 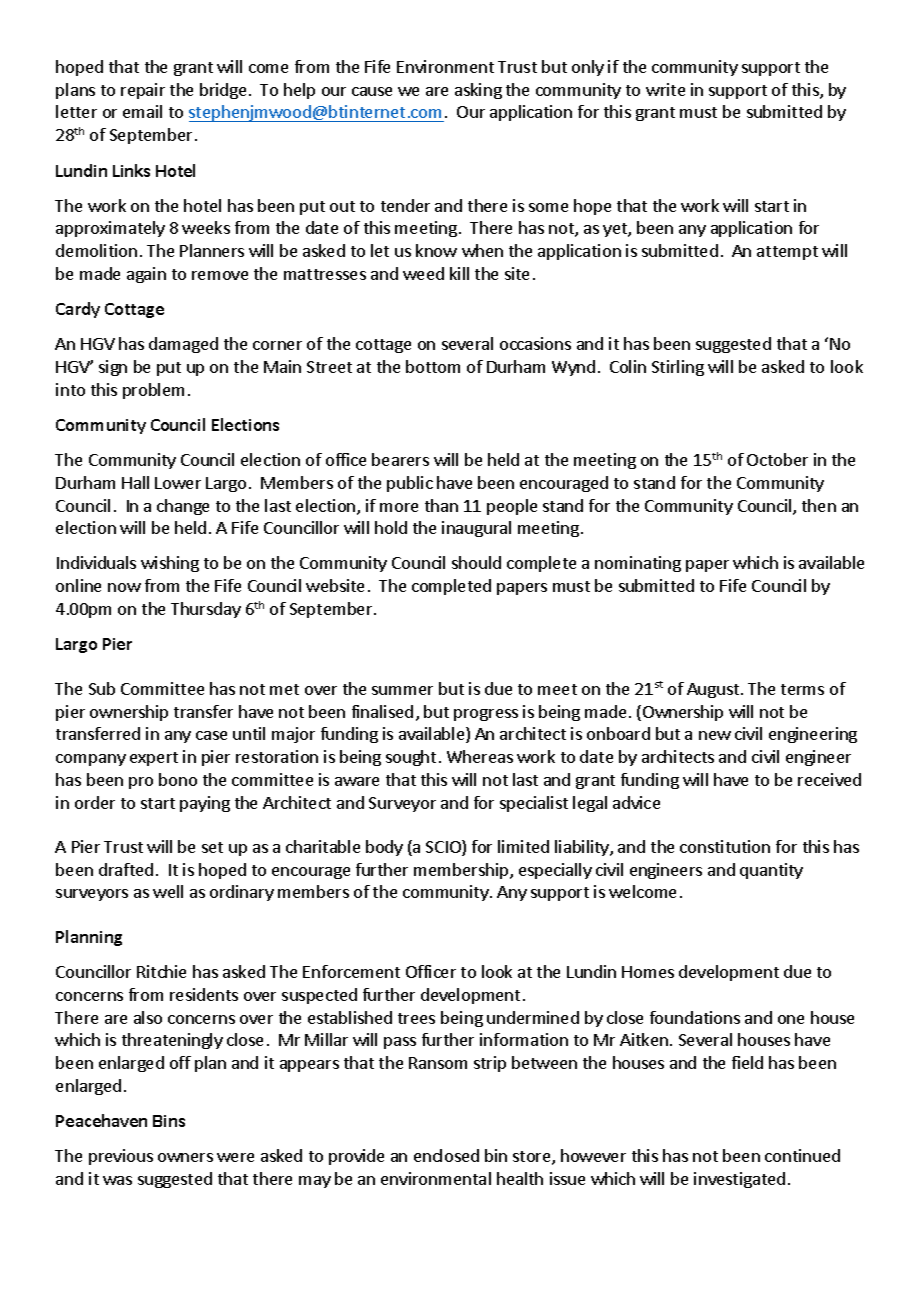 I want to click on October, so click(x=777, y=459).
